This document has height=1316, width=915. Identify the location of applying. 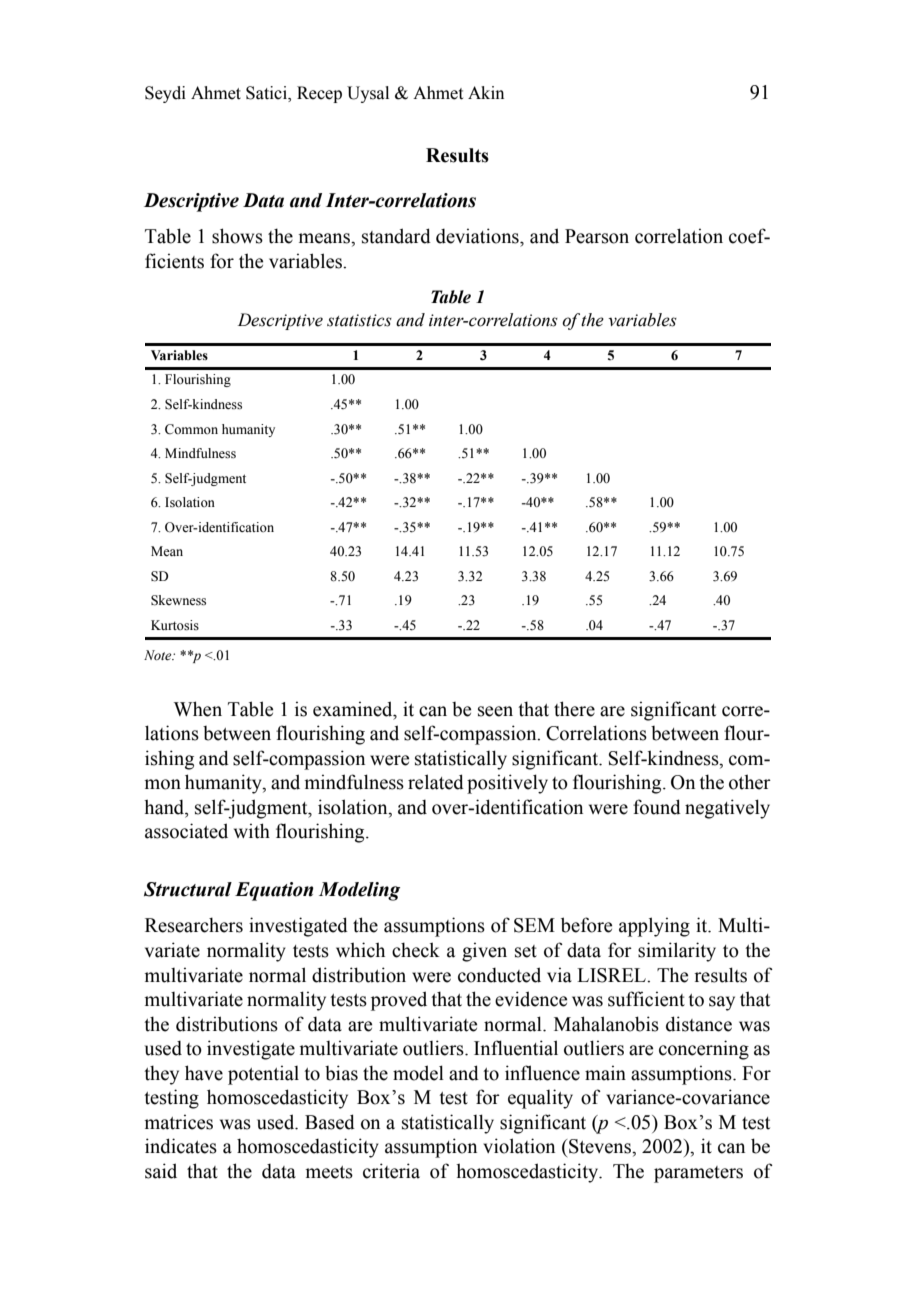
(654, 927).
